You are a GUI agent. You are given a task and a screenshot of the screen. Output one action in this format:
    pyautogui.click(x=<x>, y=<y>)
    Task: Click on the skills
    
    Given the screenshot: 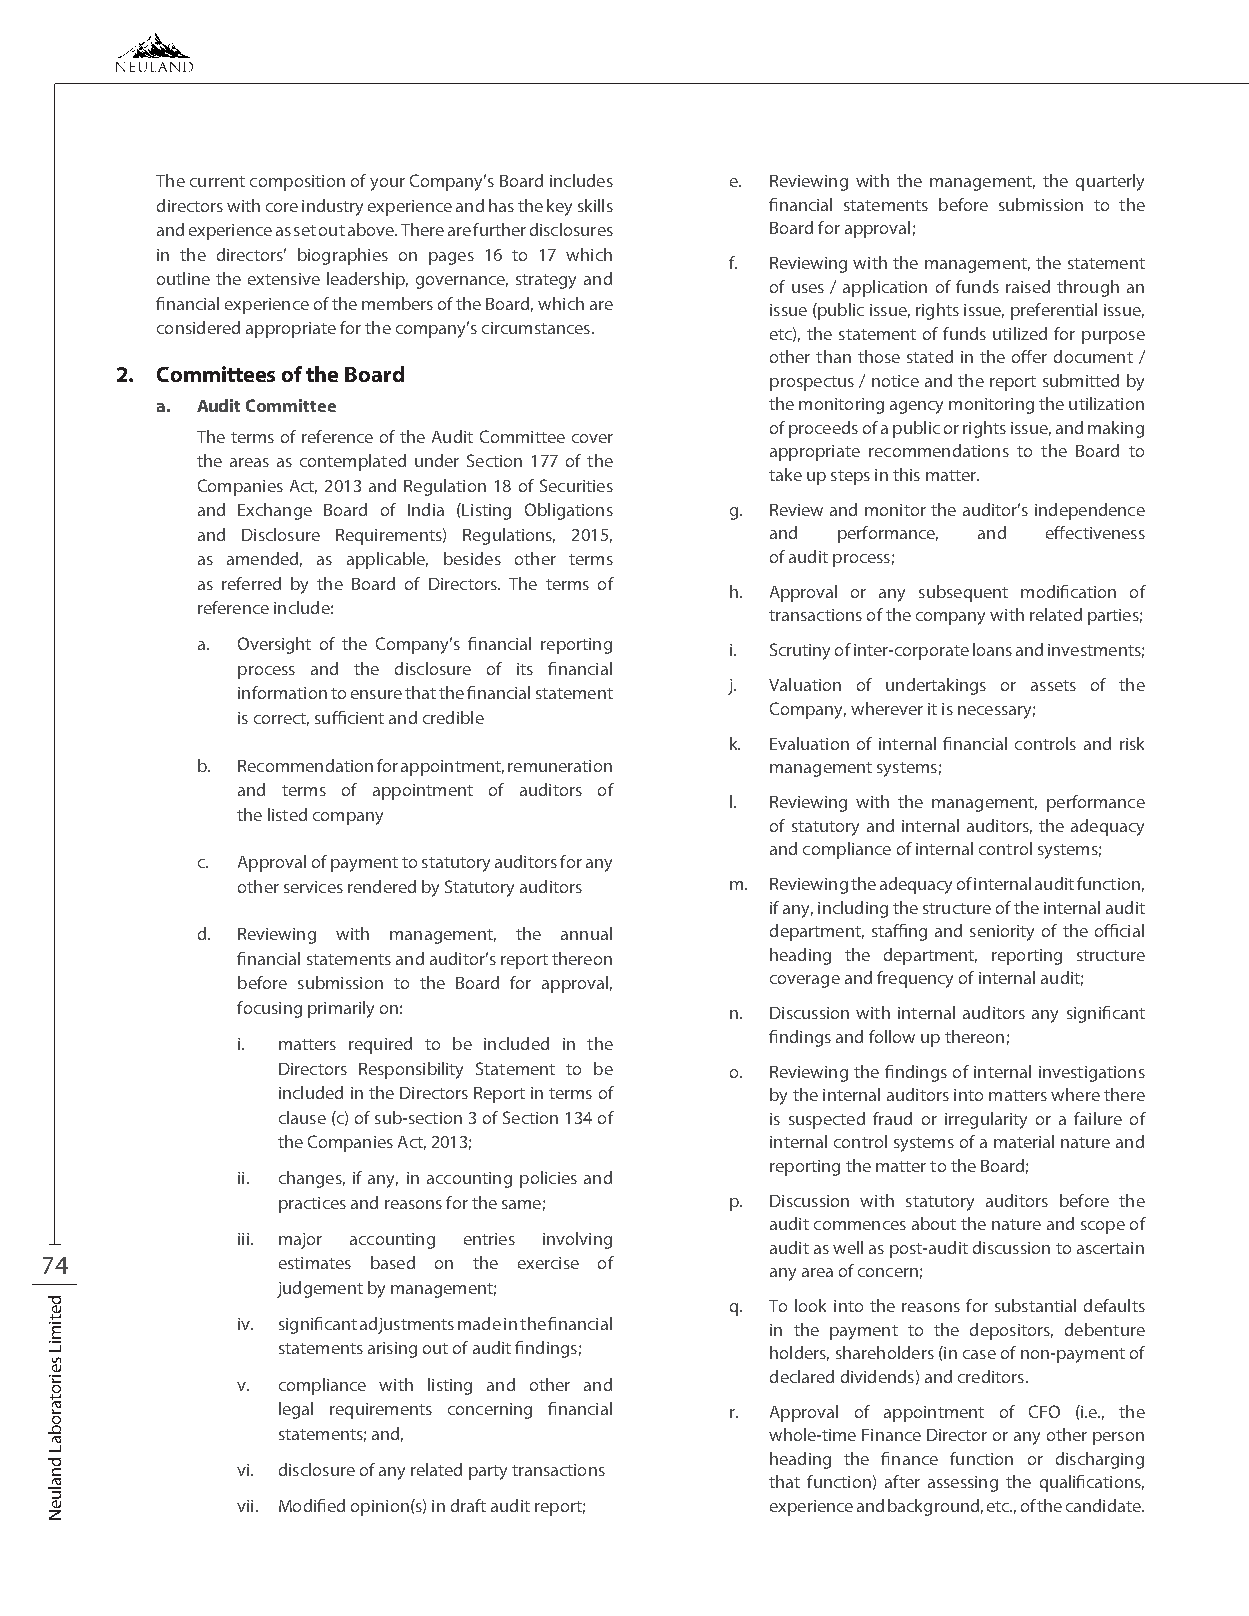 What is the action you would take?
    pyautogui.click(x=595, y=205)
